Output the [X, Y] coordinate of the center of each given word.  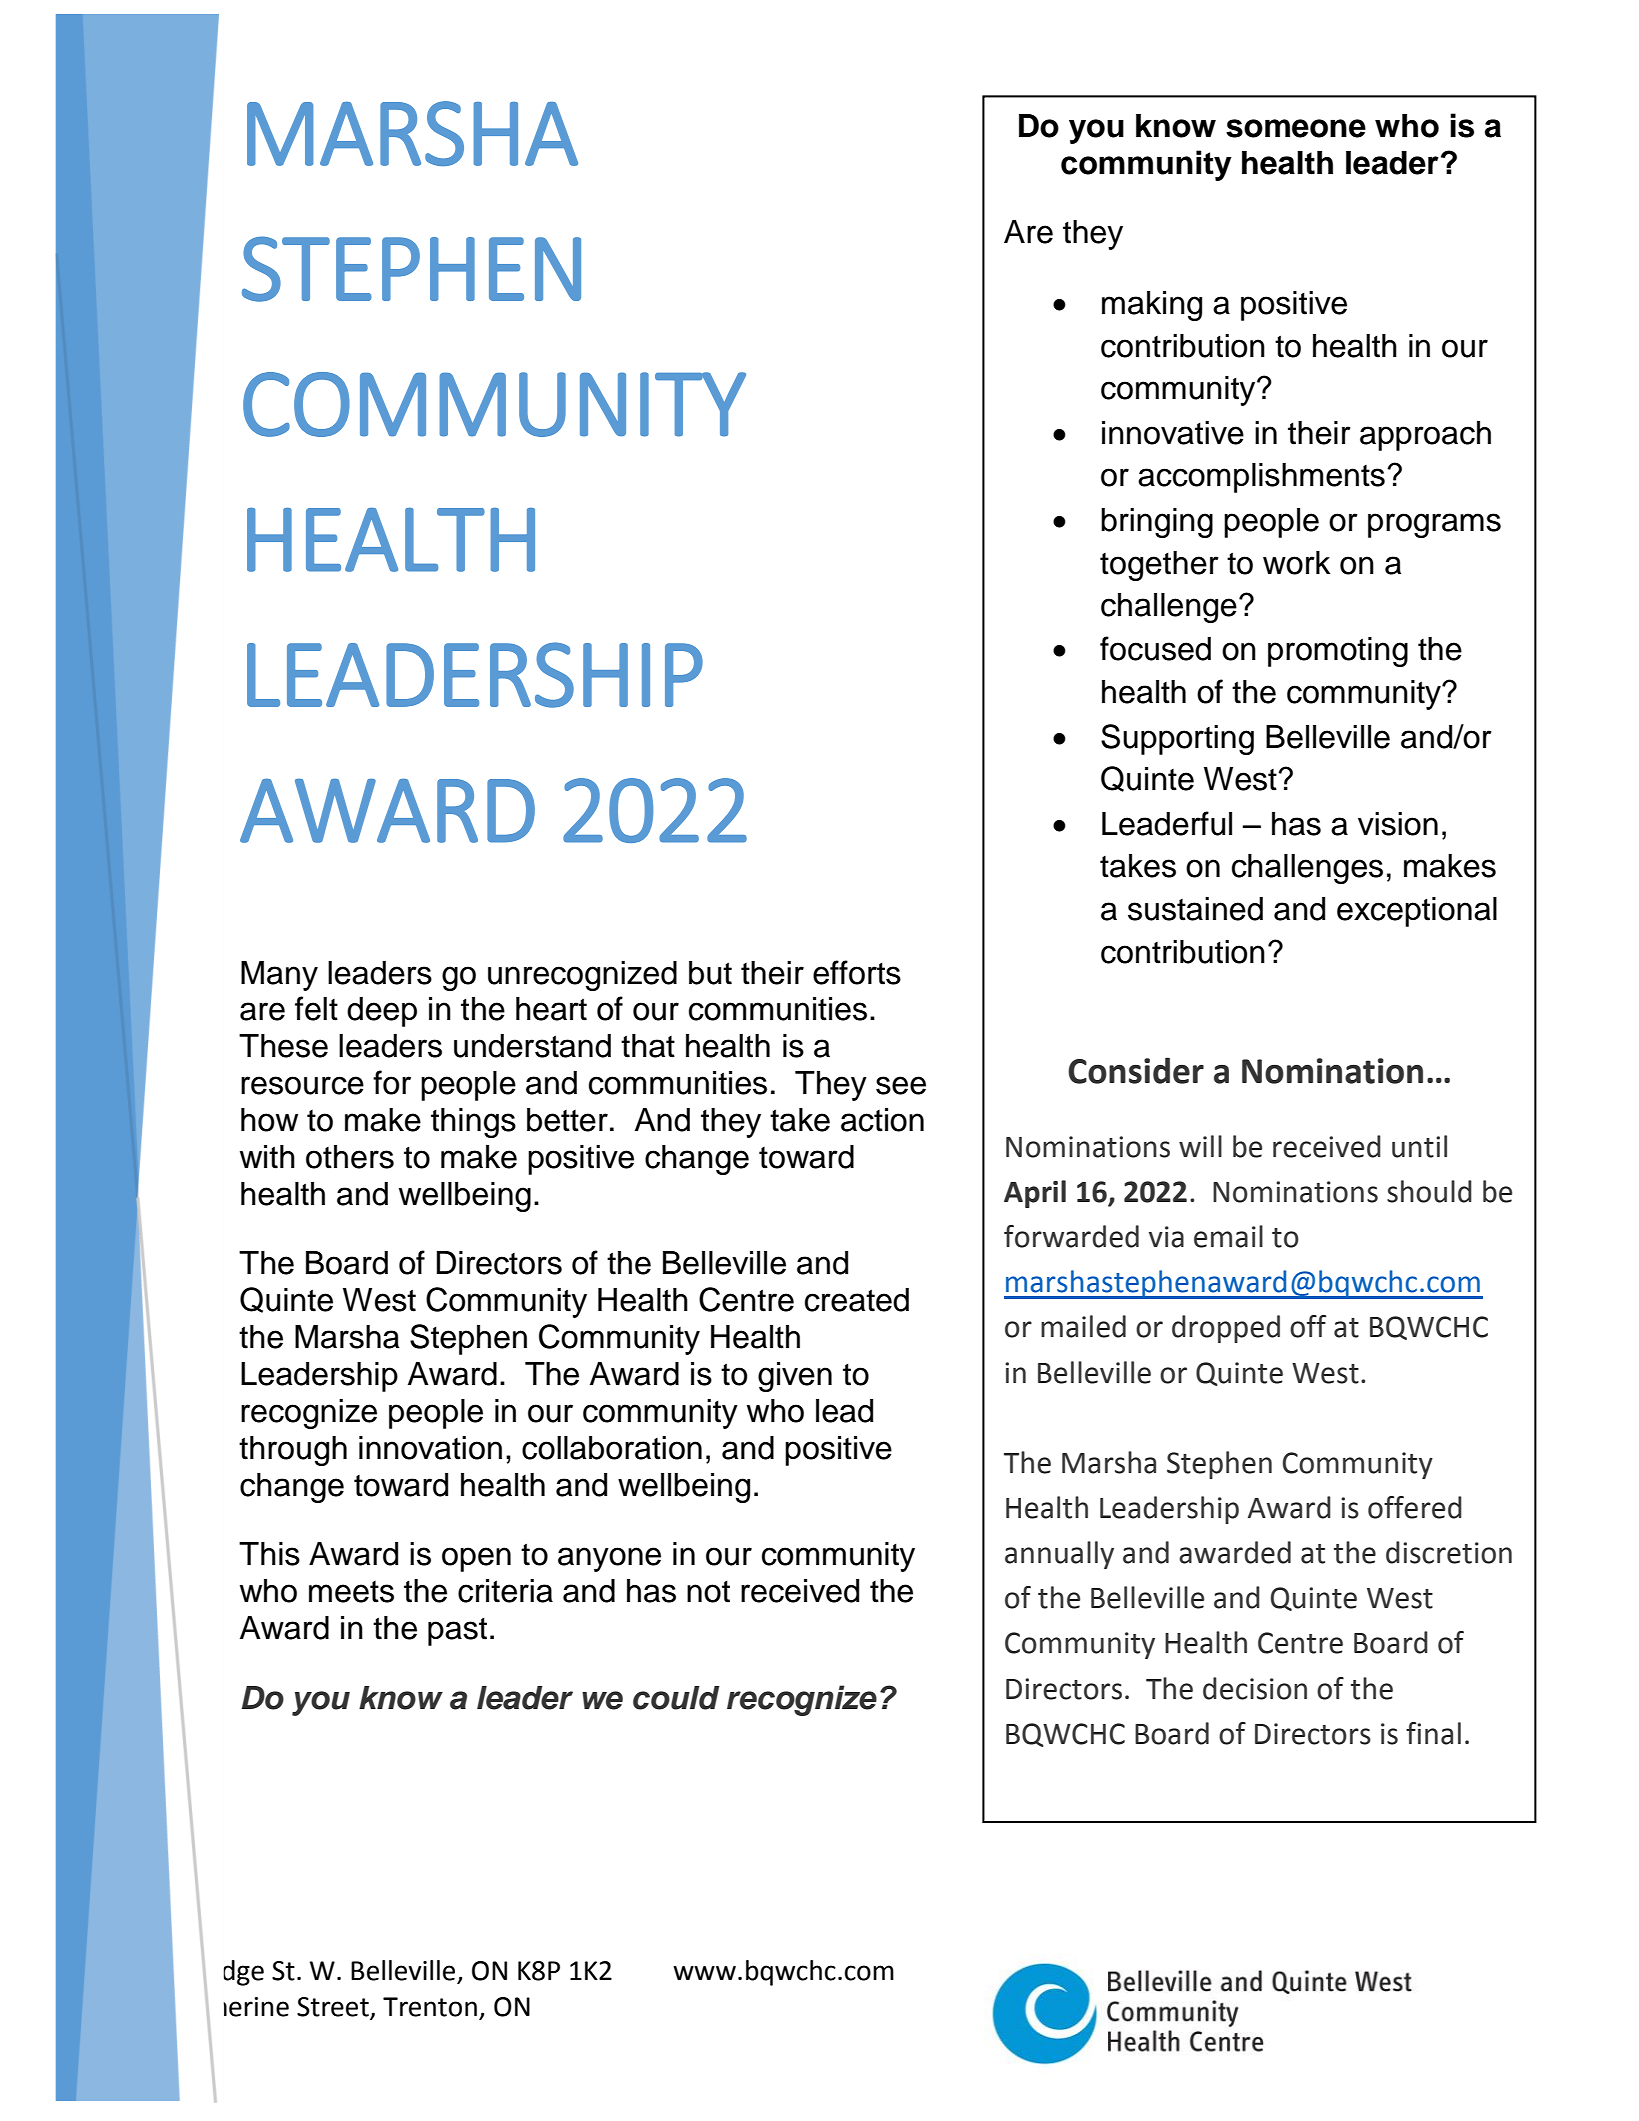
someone [1296, 128]
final [1433, 1733]
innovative [1173, 433]
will [1200, 1146]
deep [382, 1012]
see [901, 1085]
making [1152, 306]
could [676, 1698]
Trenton [430, 2007]
